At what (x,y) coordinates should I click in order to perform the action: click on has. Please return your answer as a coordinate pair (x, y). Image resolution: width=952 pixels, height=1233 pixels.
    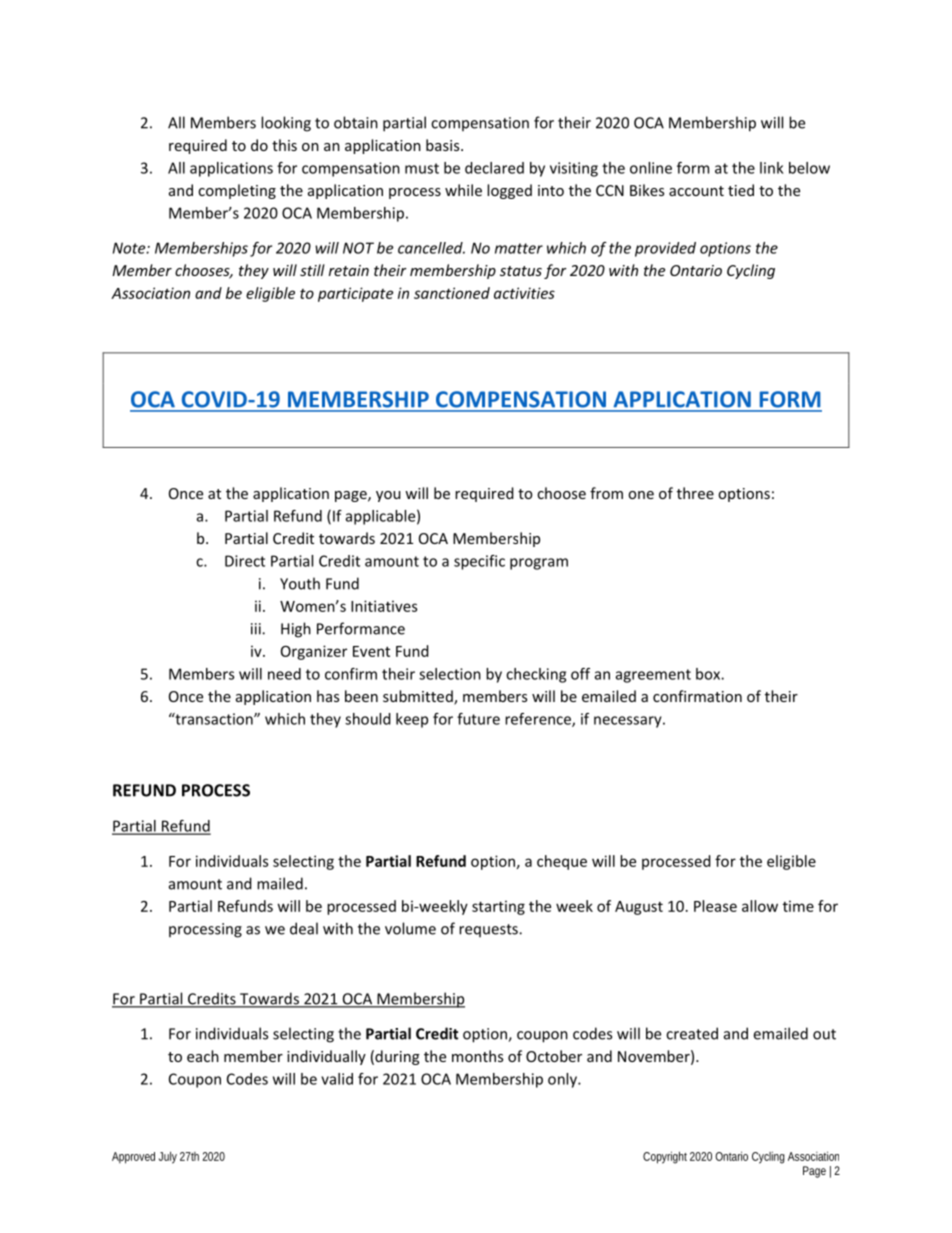
    Looking at the image, I should click on (328, 696).
